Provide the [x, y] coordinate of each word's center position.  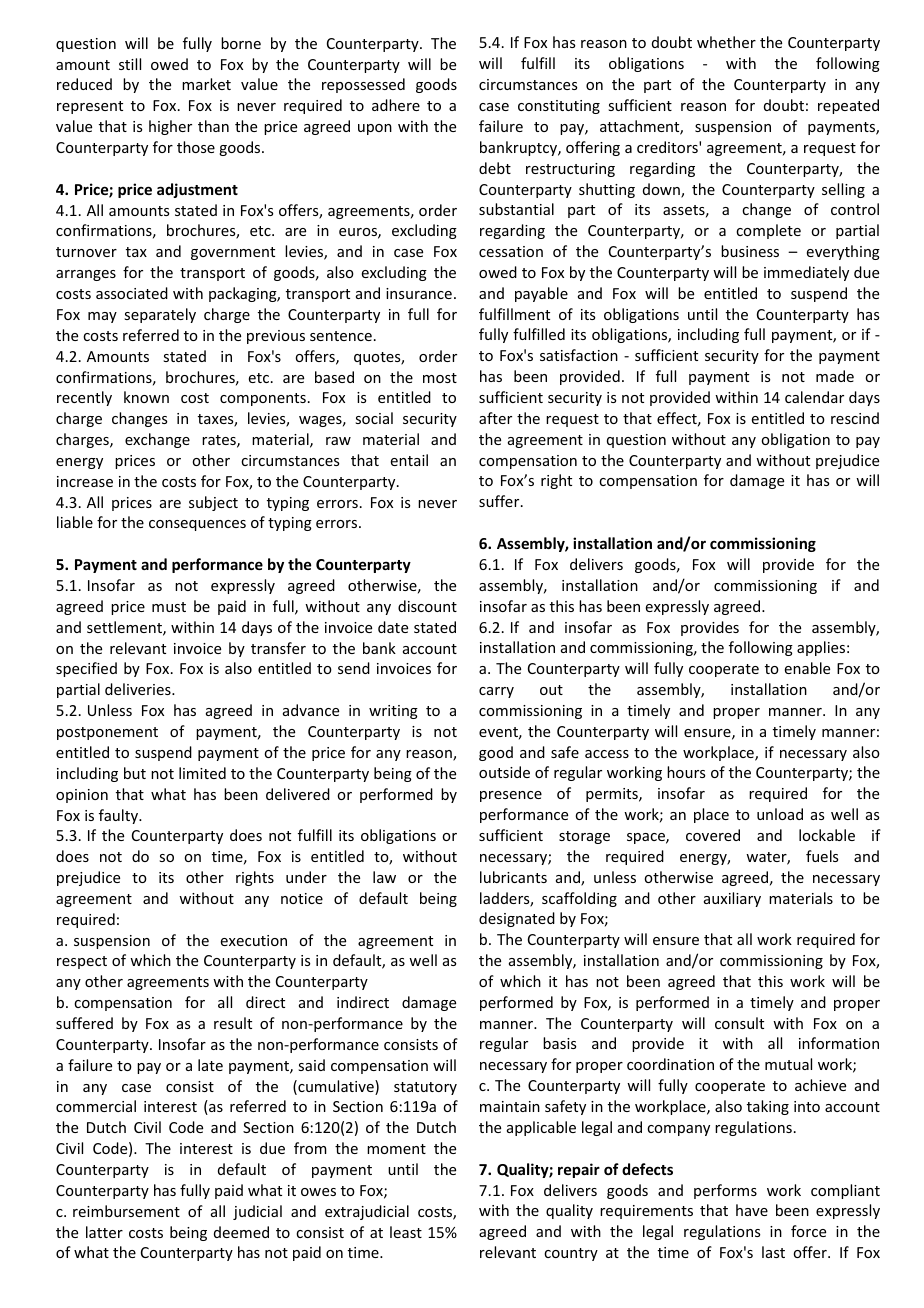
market [206, 84]
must [169, 607]
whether [726, 42]
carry [496, 692]
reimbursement [126, 1211]
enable [807, 668]
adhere [396, 105]
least [406, 1232]
